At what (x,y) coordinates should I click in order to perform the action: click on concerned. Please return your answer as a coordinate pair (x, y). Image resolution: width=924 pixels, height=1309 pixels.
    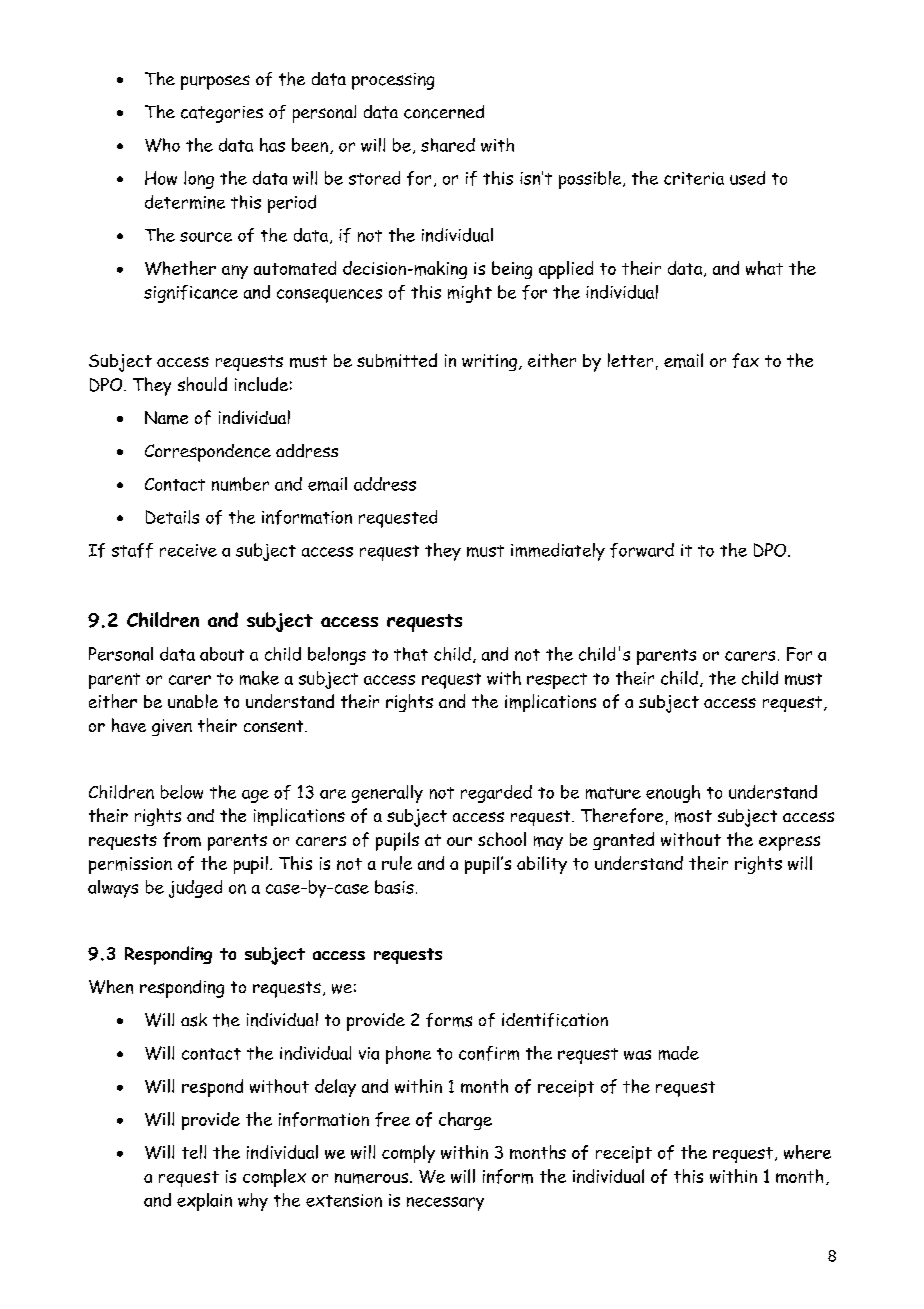
    Looking at the image, I should click on (444, 112).
